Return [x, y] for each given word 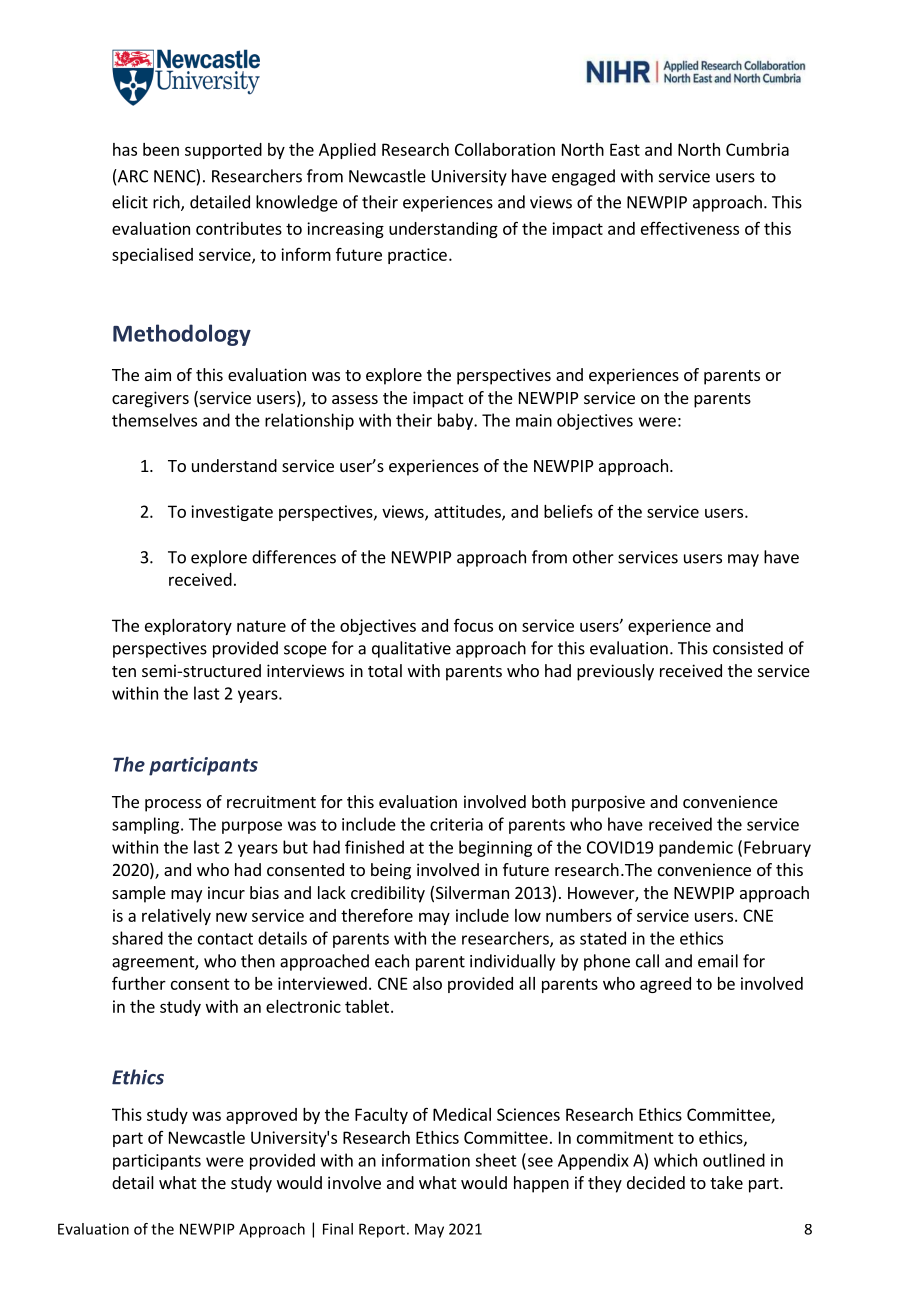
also [427, 983]
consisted [748, 648]
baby [456, 421]
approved [261, 1116]
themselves [154, 420]
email [718, 961]
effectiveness [690, 228]
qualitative [411, 649]
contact [225, 939]
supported [223, 151]
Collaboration [505, 149]
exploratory [188, 627]
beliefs [568, 511]
